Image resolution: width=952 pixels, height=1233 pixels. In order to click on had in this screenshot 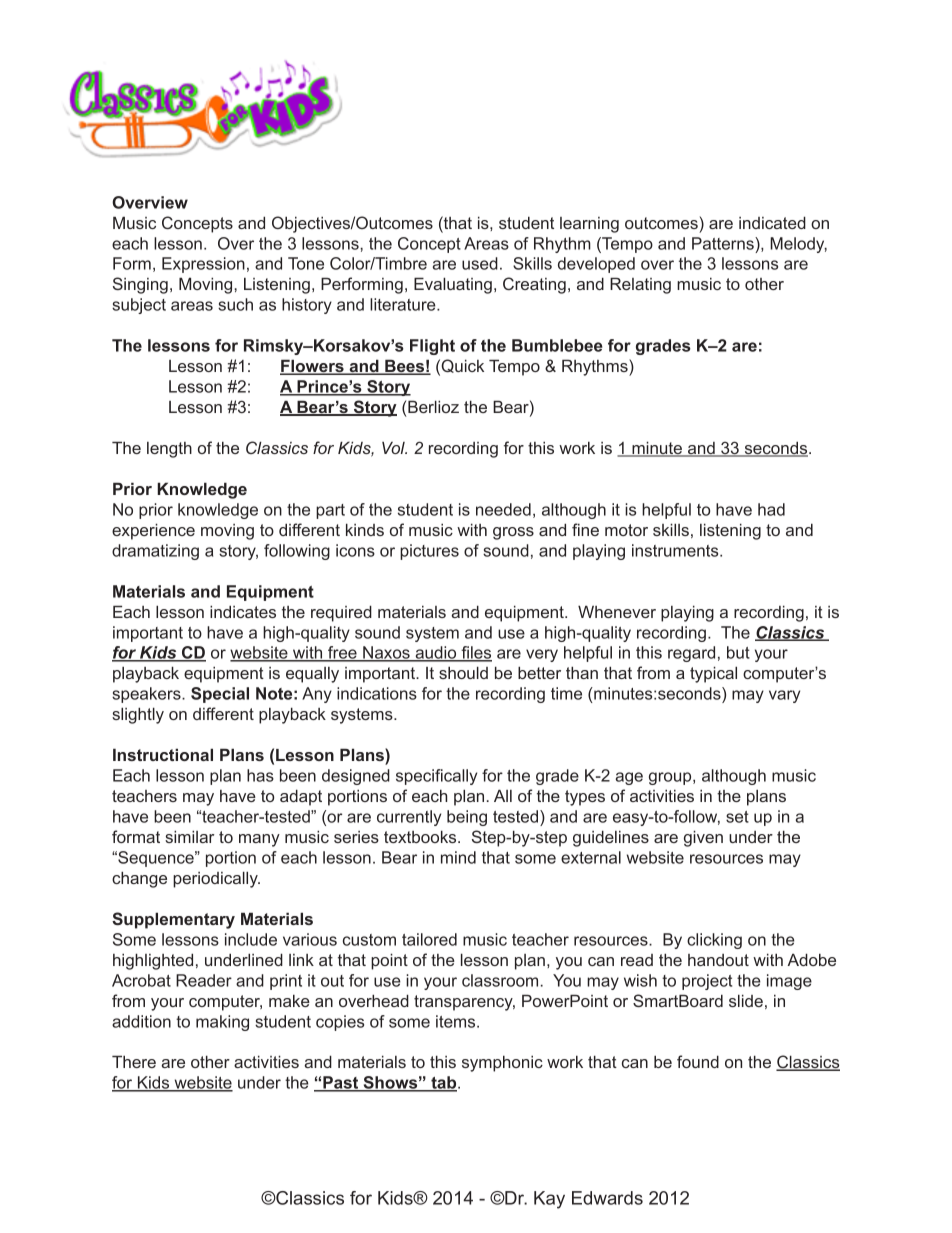, I will do `click(771, 509)`.
